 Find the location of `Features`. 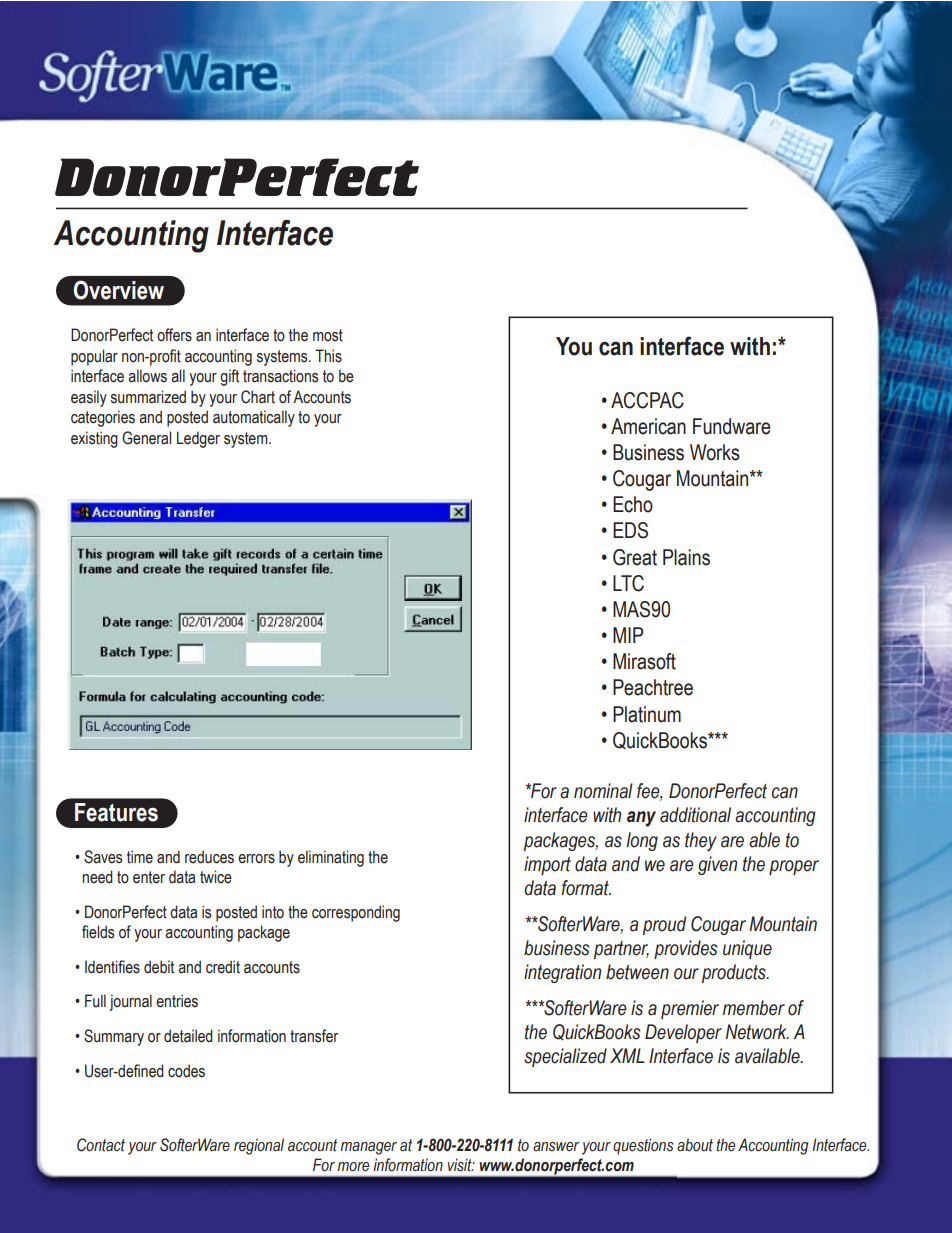

Features is located at coordinates (116, 812).
